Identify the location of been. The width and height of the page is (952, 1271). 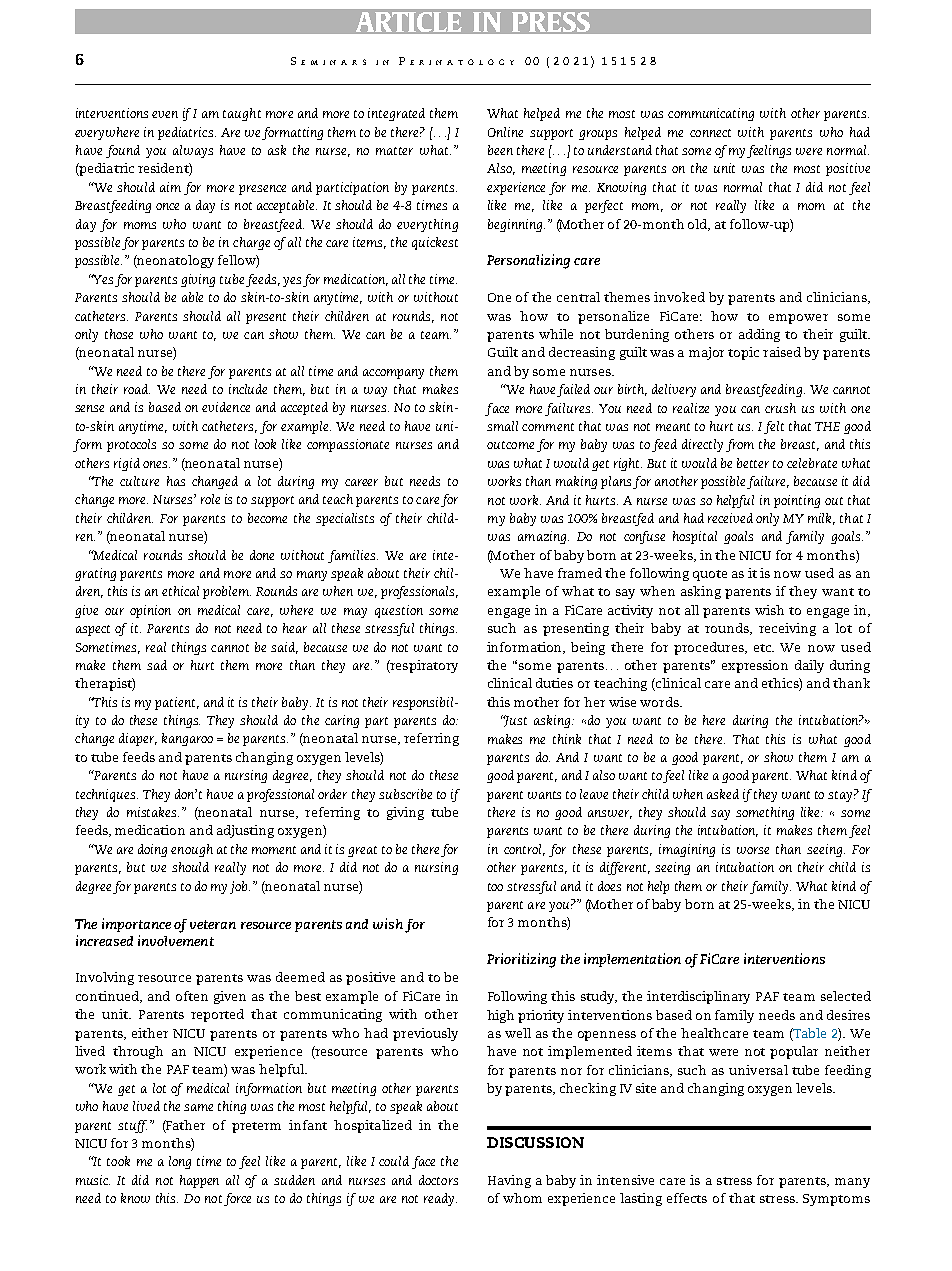
(500, 150).
